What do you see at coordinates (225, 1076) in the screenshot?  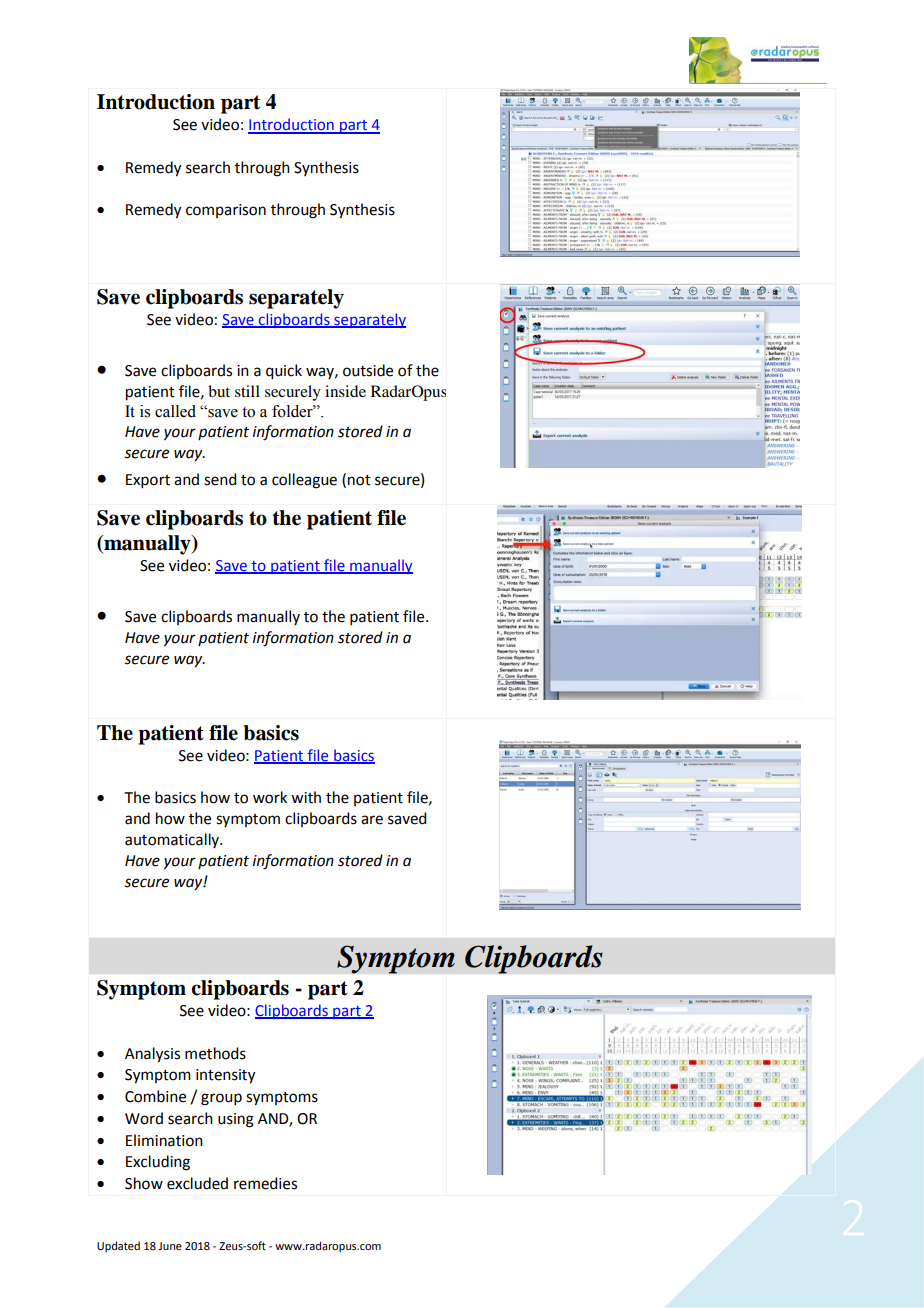 I see `intensity` at bounding box center [225, 1076].
